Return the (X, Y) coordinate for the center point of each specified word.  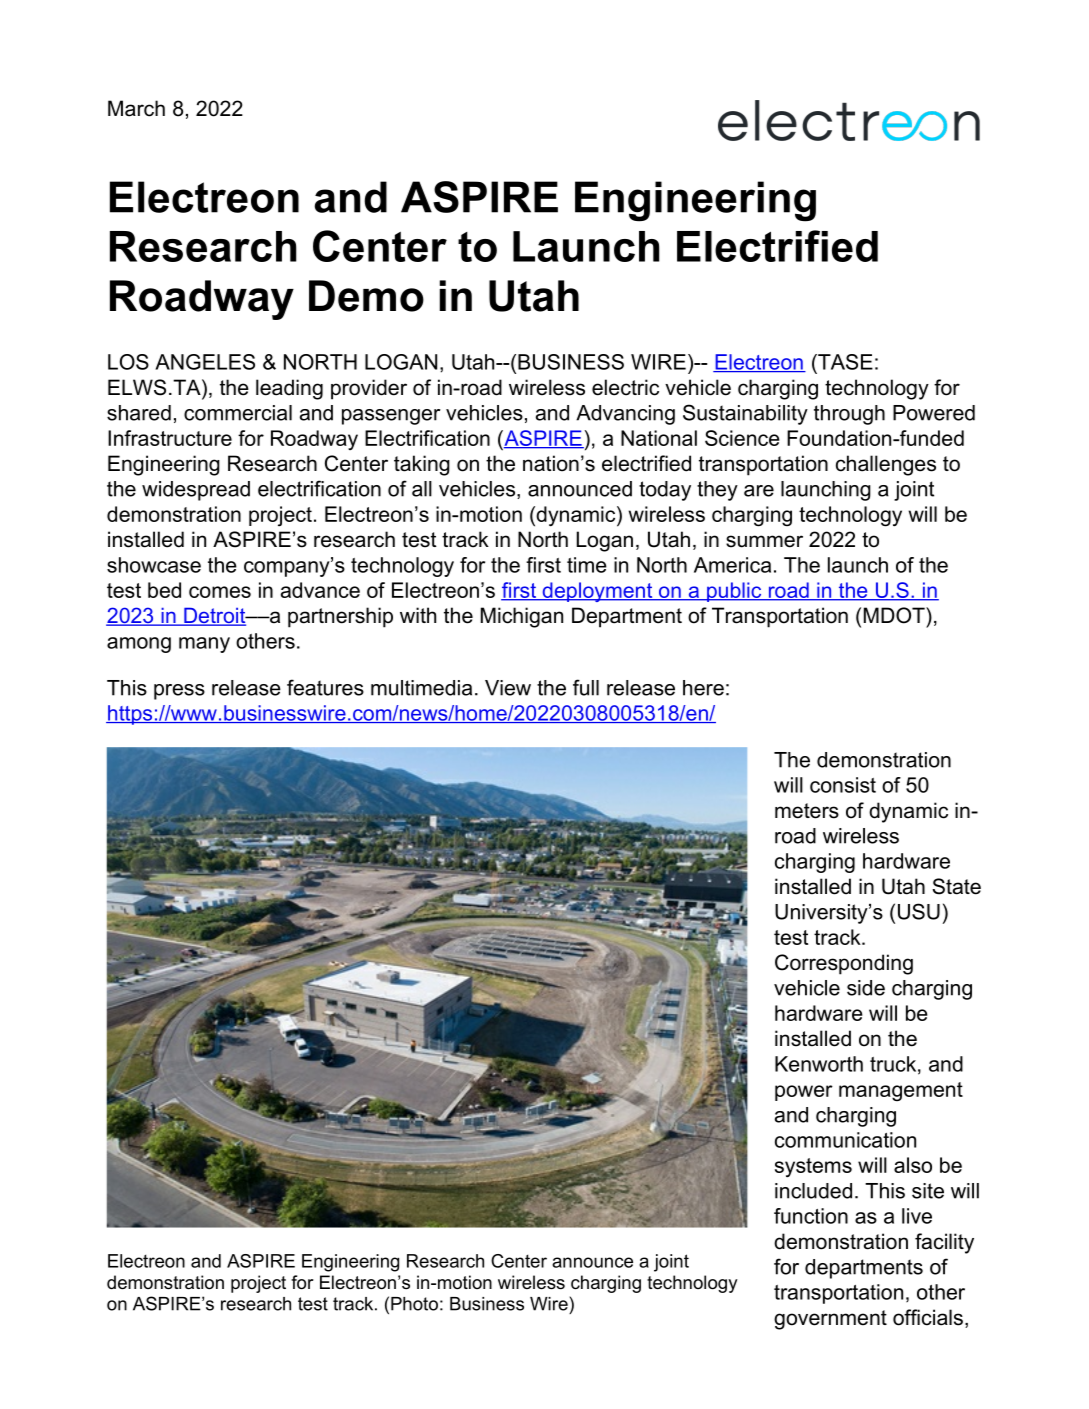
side (866, 988)
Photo (414, 1304)
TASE (844, 362)
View (508, 688)
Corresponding (844, 964)
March (136, 108)
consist (843, 785)
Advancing (625, 415)
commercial (238, 413)
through (849, 415)
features (325, 687)
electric (625, 387)
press (179, 692)
